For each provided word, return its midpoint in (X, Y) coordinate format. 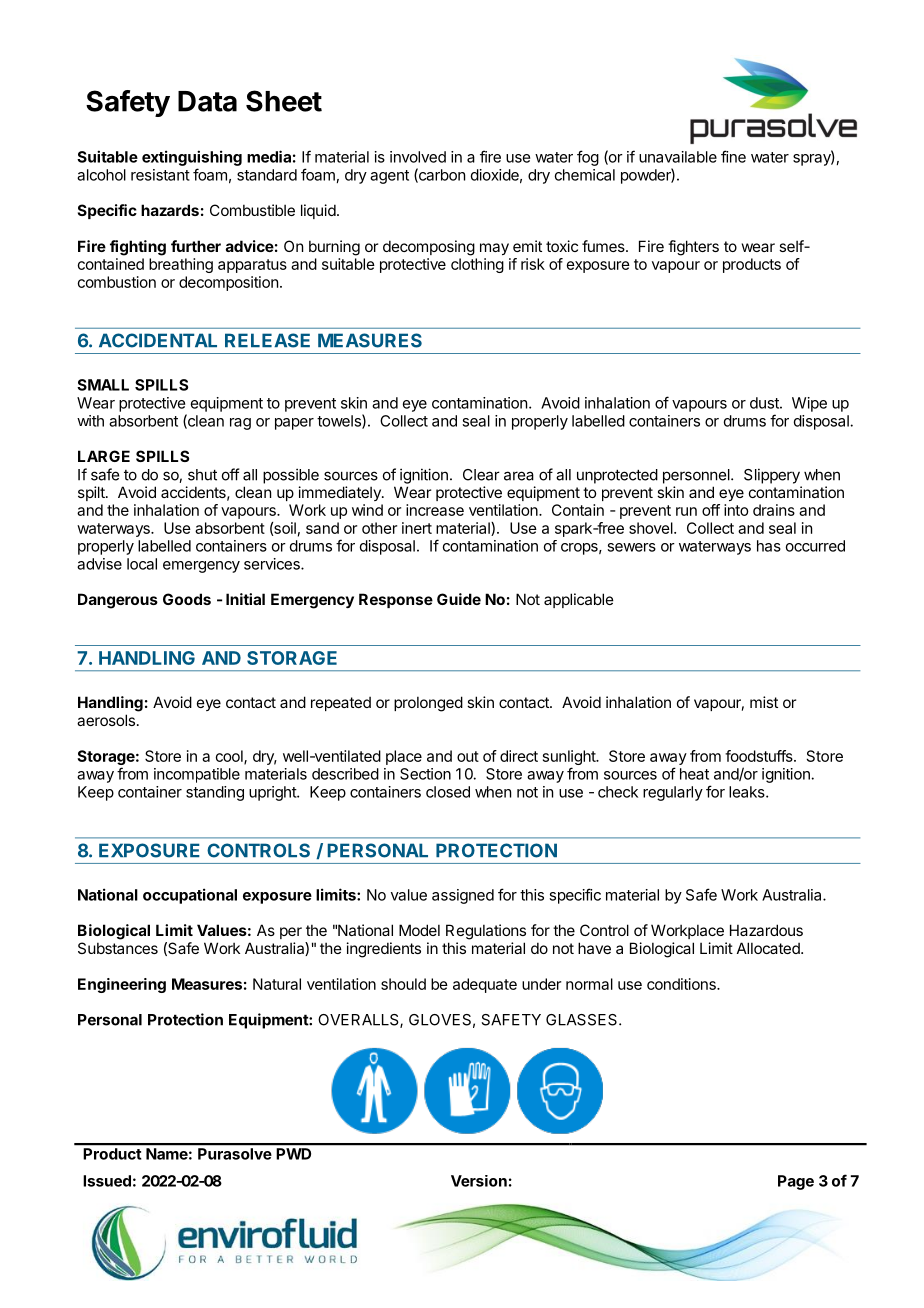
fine (733, 156)
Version (479, 1181)
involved (418, 157)
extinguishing (192, 158)
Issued (107, 1181)
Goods (187, 599)
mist (764, 702)
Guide (459, 599)
